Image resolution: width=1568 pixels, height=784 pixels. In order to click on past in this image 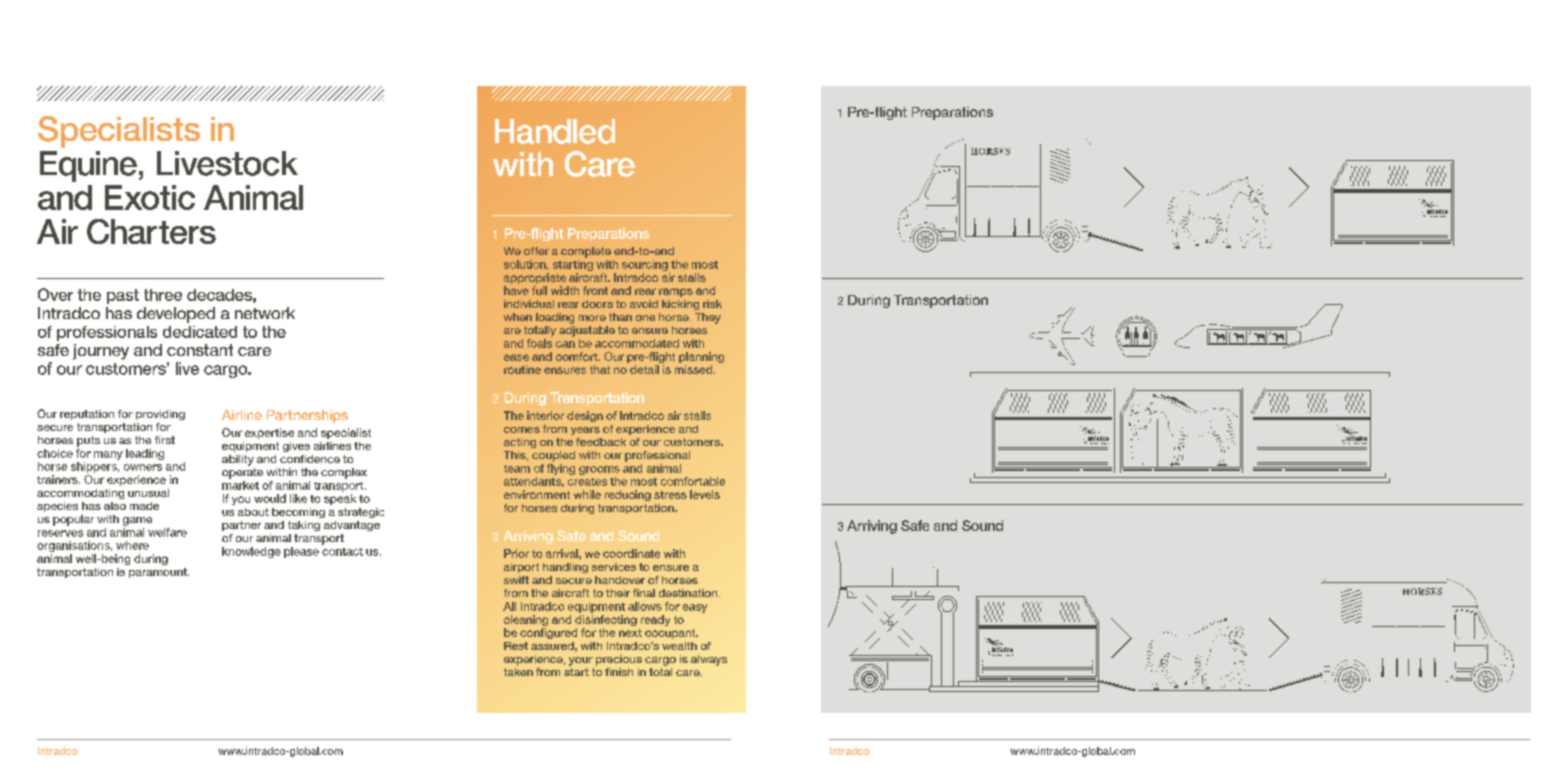, I will do `click(123, 296)`.
